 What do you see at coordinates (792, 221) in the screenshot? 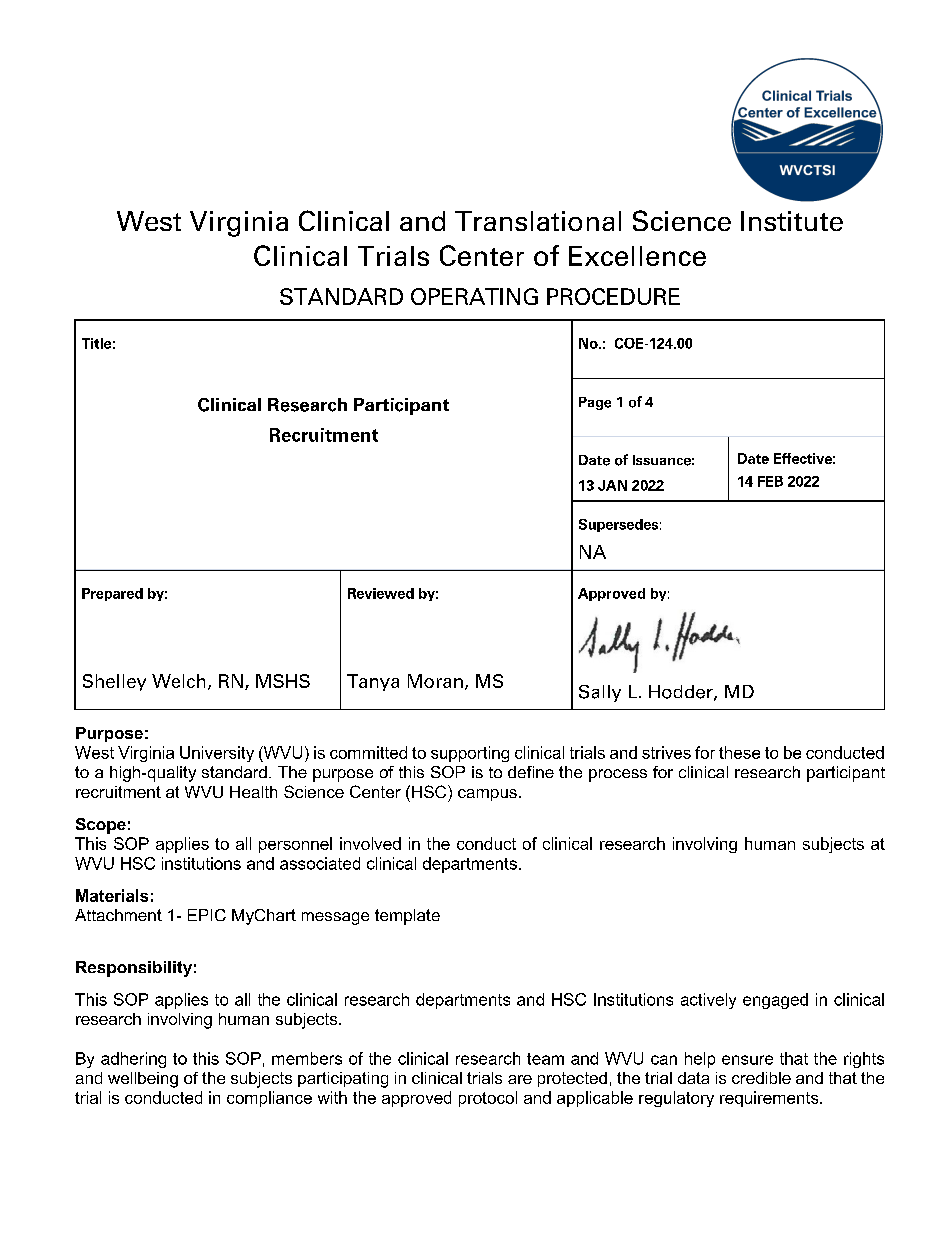
I see `Institute` at bounding box center [792, 221].
